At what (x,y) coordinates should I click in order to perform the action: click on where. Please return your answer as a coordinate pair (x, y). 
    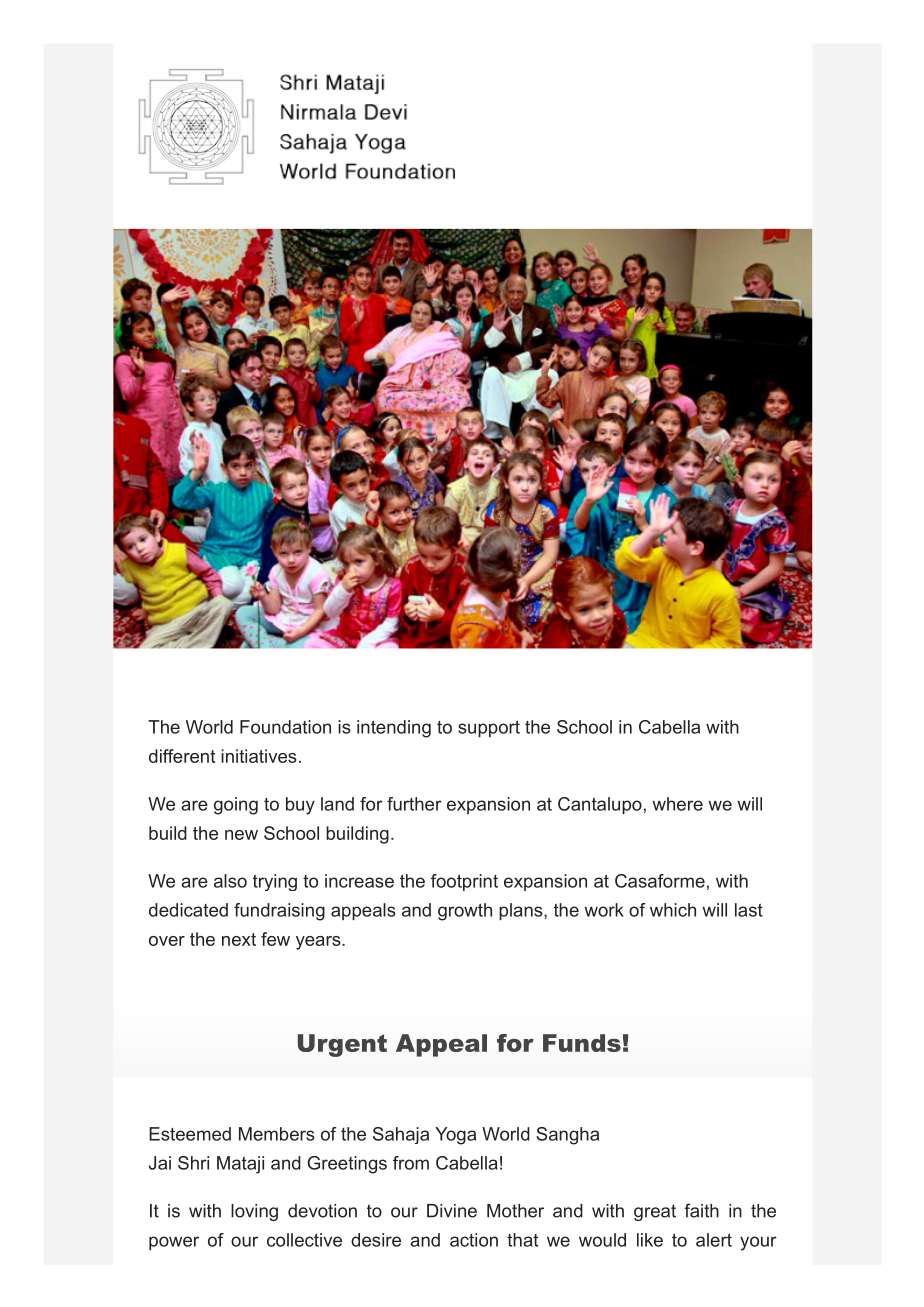
    Looking at the image, I should click on (677, 804).
